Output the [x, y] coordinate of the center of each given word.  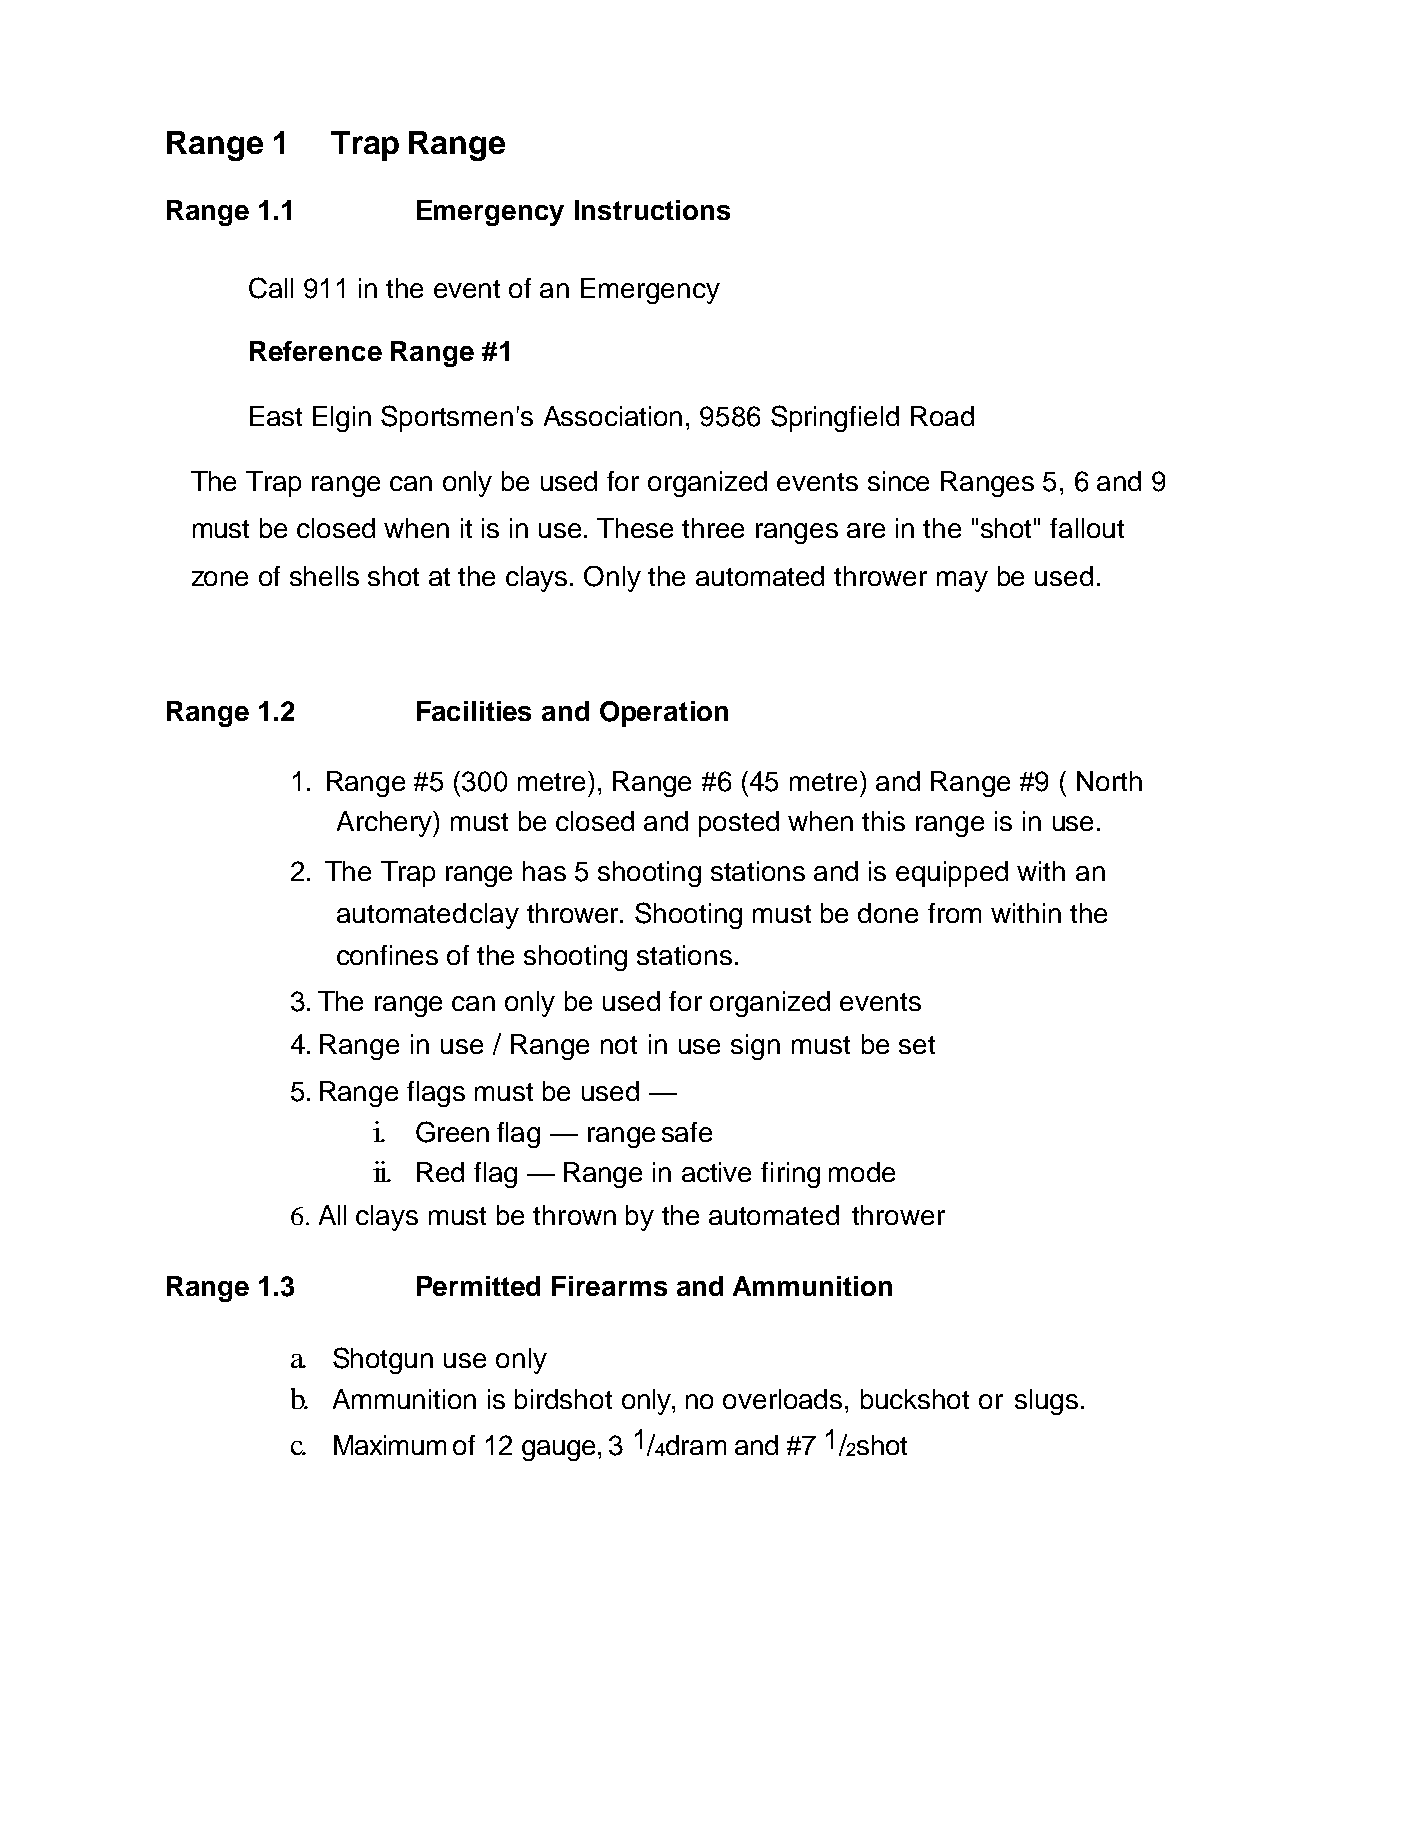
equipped [952, 874]
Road [942, 416]
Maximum [390, 1445]
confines [387, 955]
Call [271, 288]
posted [739, 824]
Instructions [652, 210]
